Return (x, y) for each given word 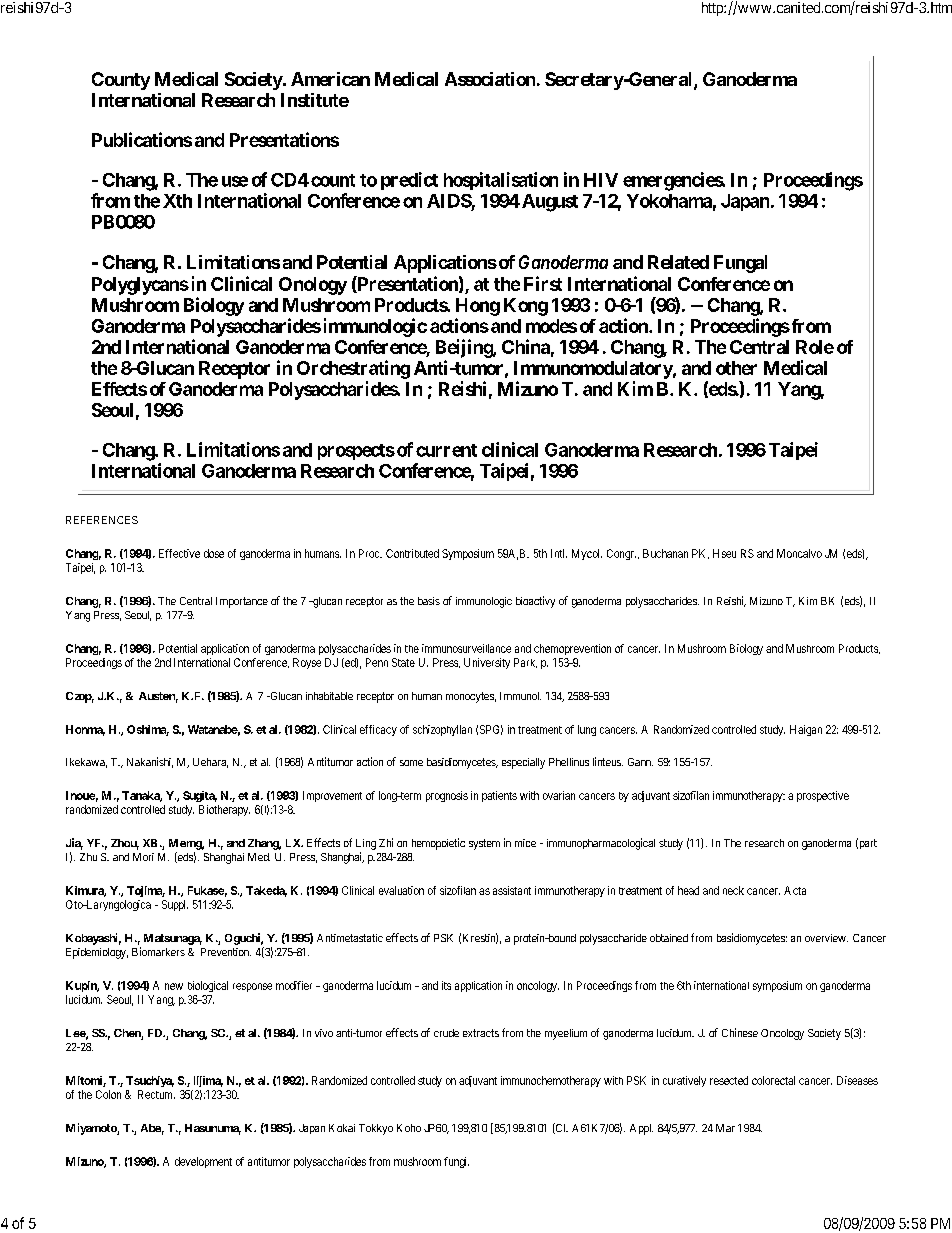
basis (429, 601)
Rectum (156, 1094)
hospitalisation (501, 181)
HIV (601, 180)
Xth (177, 201)
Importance (242, 602)
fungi (456, 1162)
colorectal (773, 1080)
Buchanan (665, 553)
